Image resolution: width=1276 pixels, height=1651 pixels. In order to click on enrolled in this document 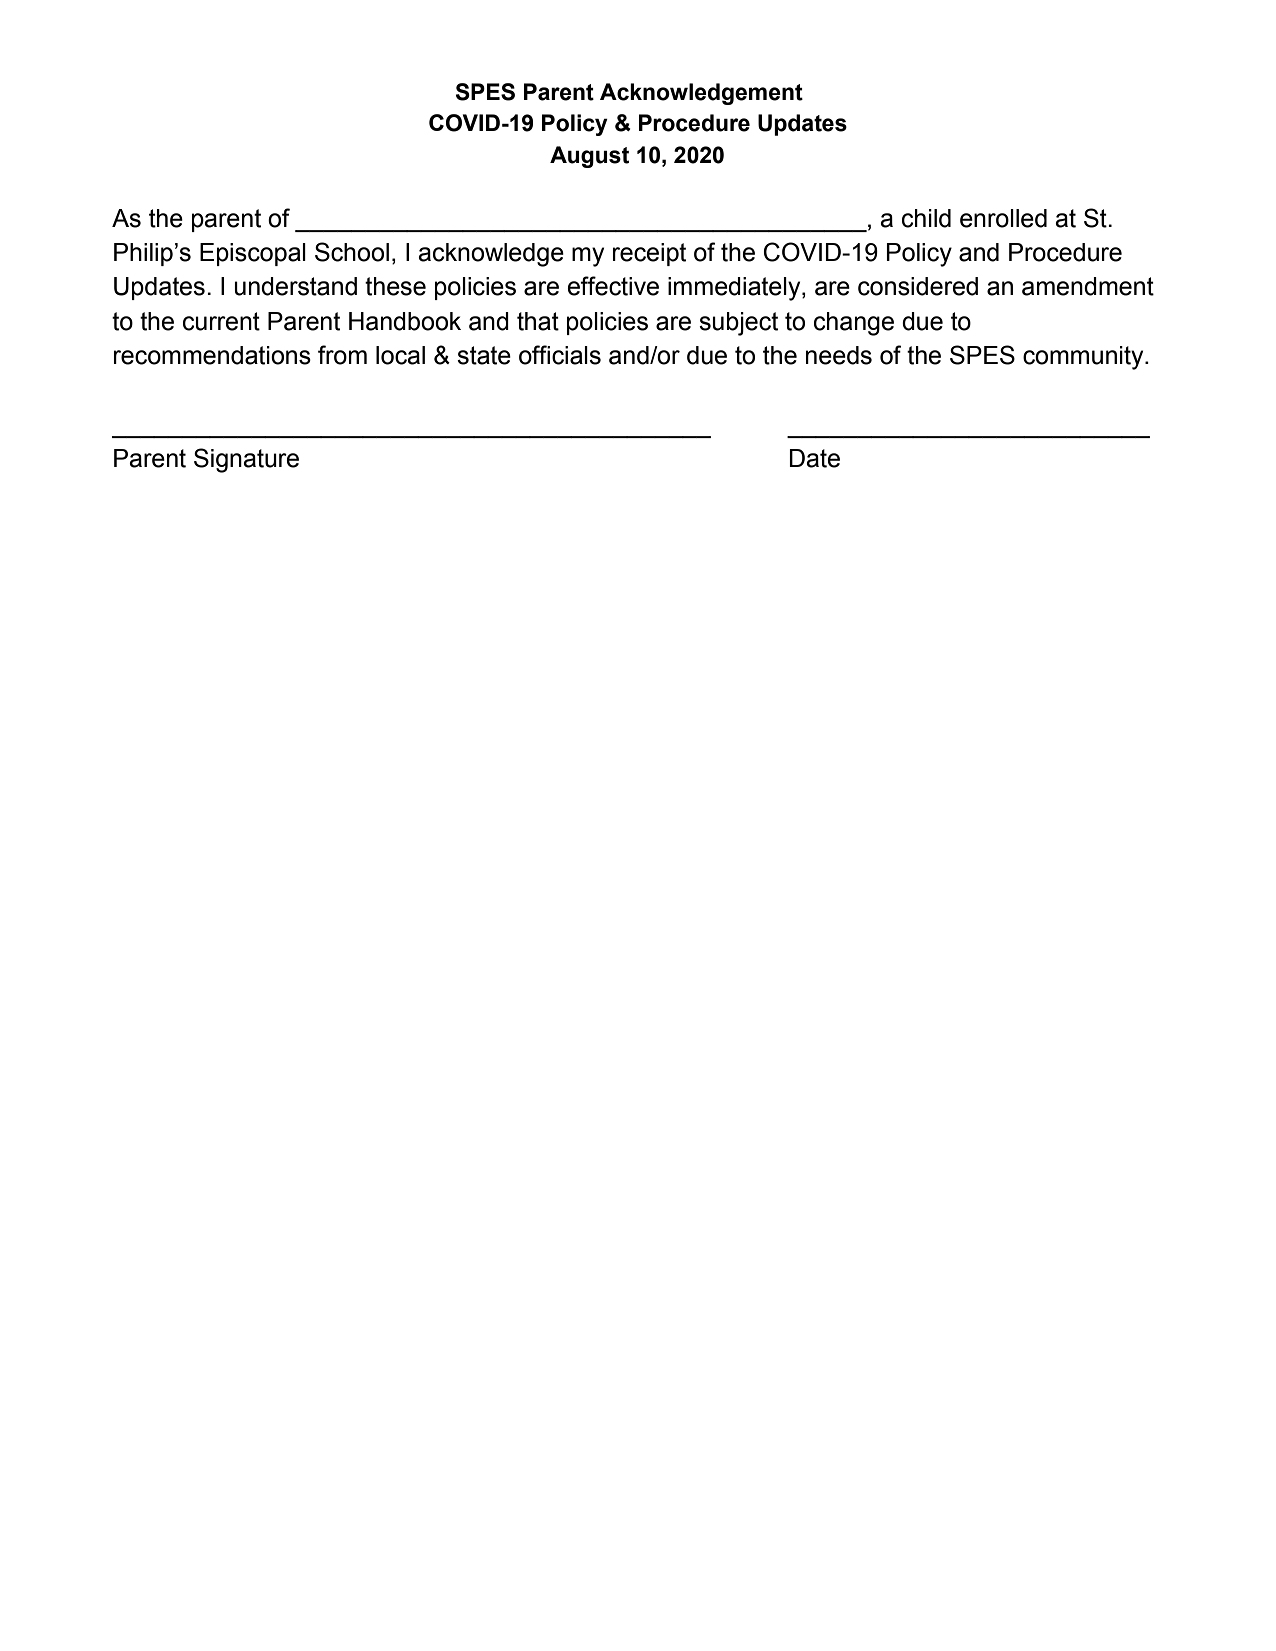, I will do `click(1003, 218)`.
